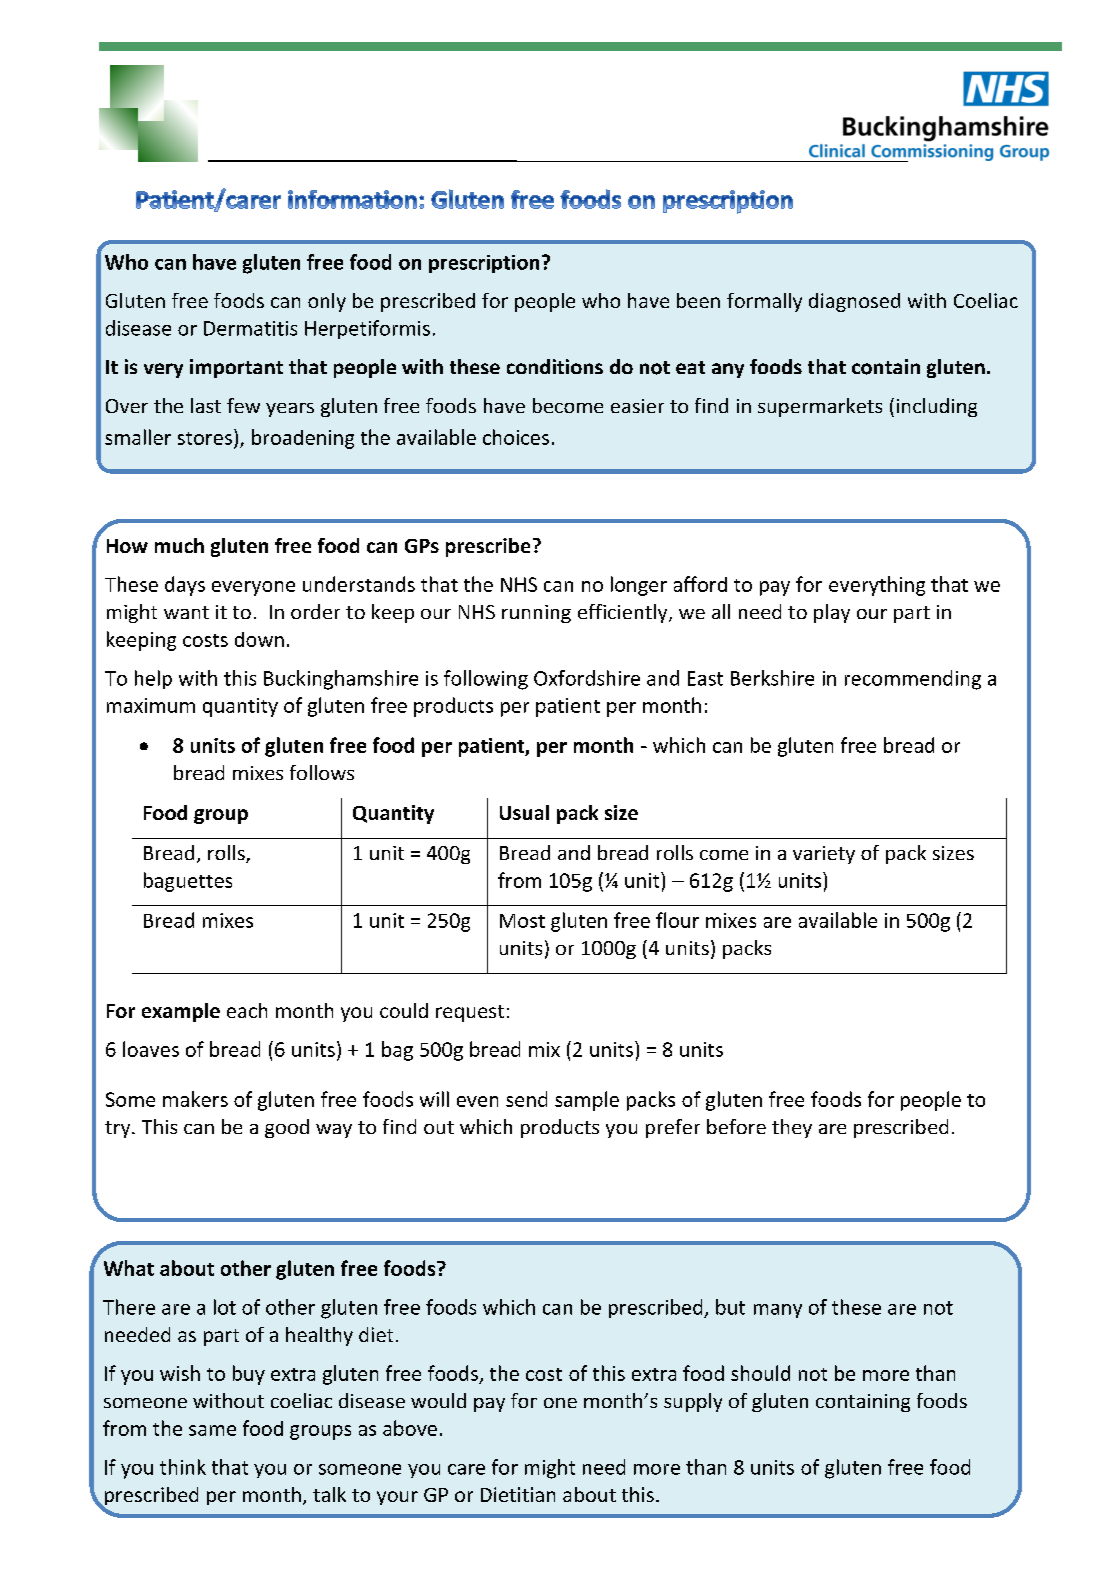 The image size is (1117, 1580). Describe the element at coordinates (524, 812) in the screenshot. I see `Usual` at that location.
